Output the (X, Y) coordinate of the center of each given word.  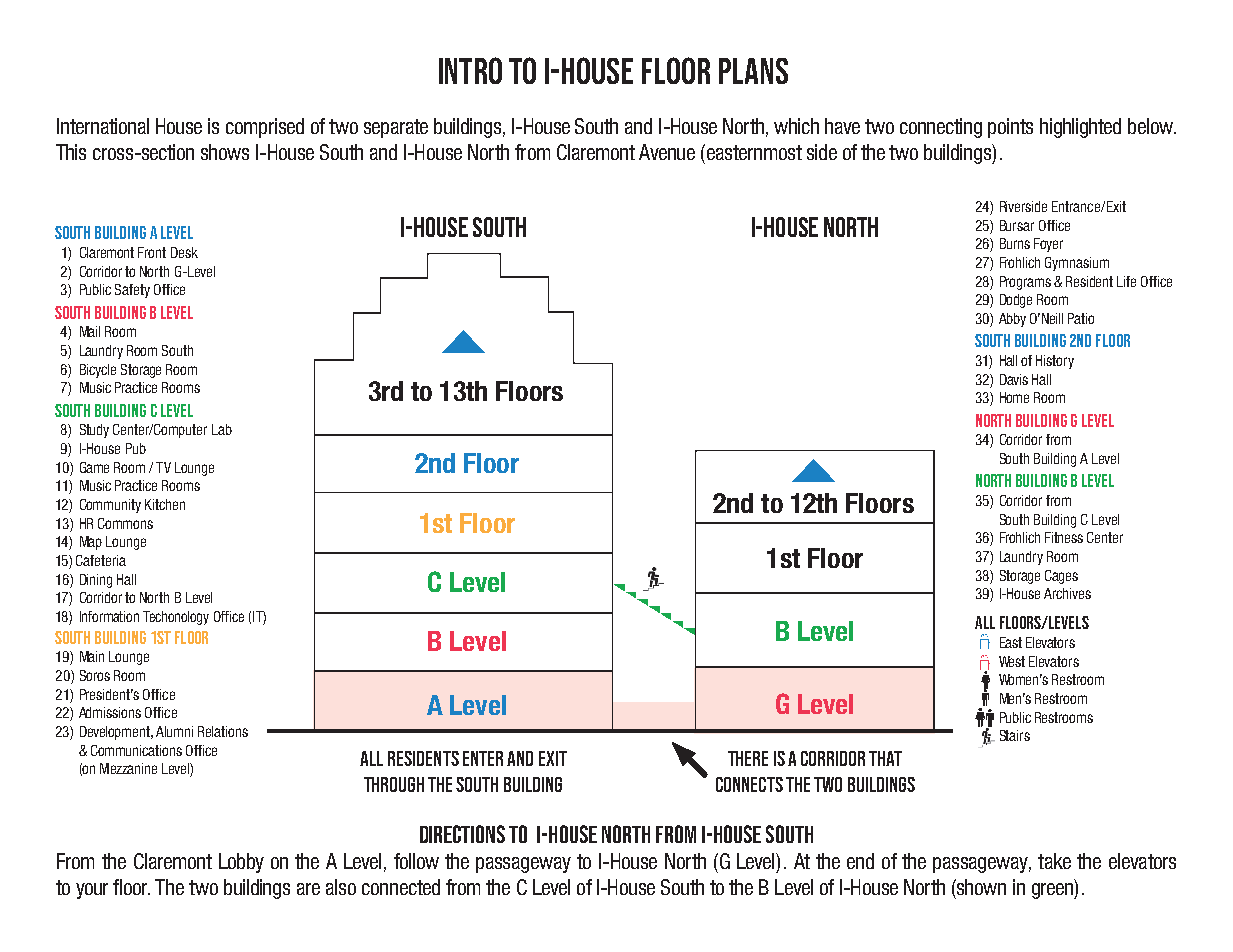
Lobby (241, 863)
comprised (265, 128)
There (748, 758)
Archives (1067, 593)
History (1055, 362)
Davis (1014, 379)
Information (109, 616)
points (1010, 128)
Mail (90, 331)
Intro (470, 70)
